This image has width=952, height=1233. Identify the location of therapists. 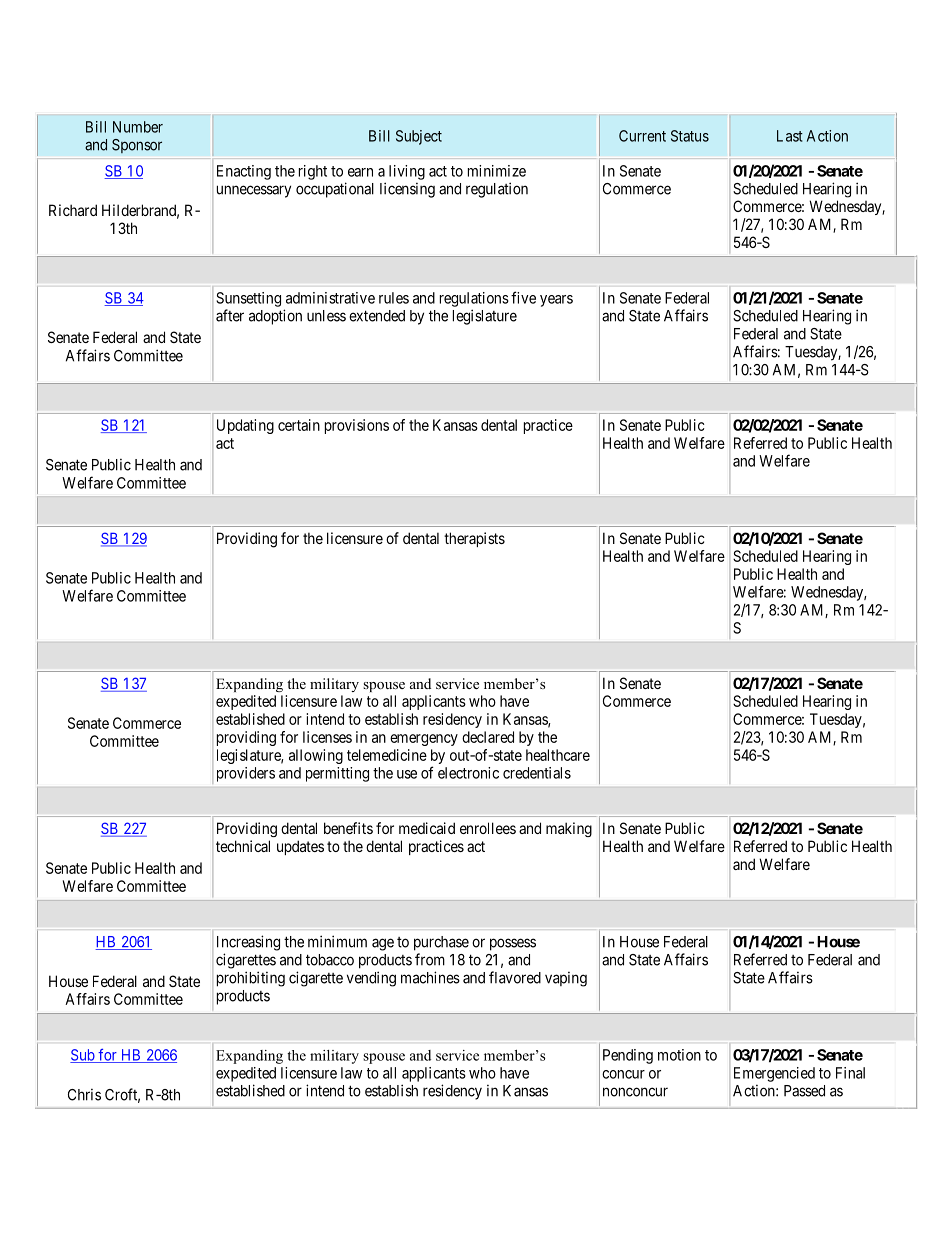
(474, 539).
